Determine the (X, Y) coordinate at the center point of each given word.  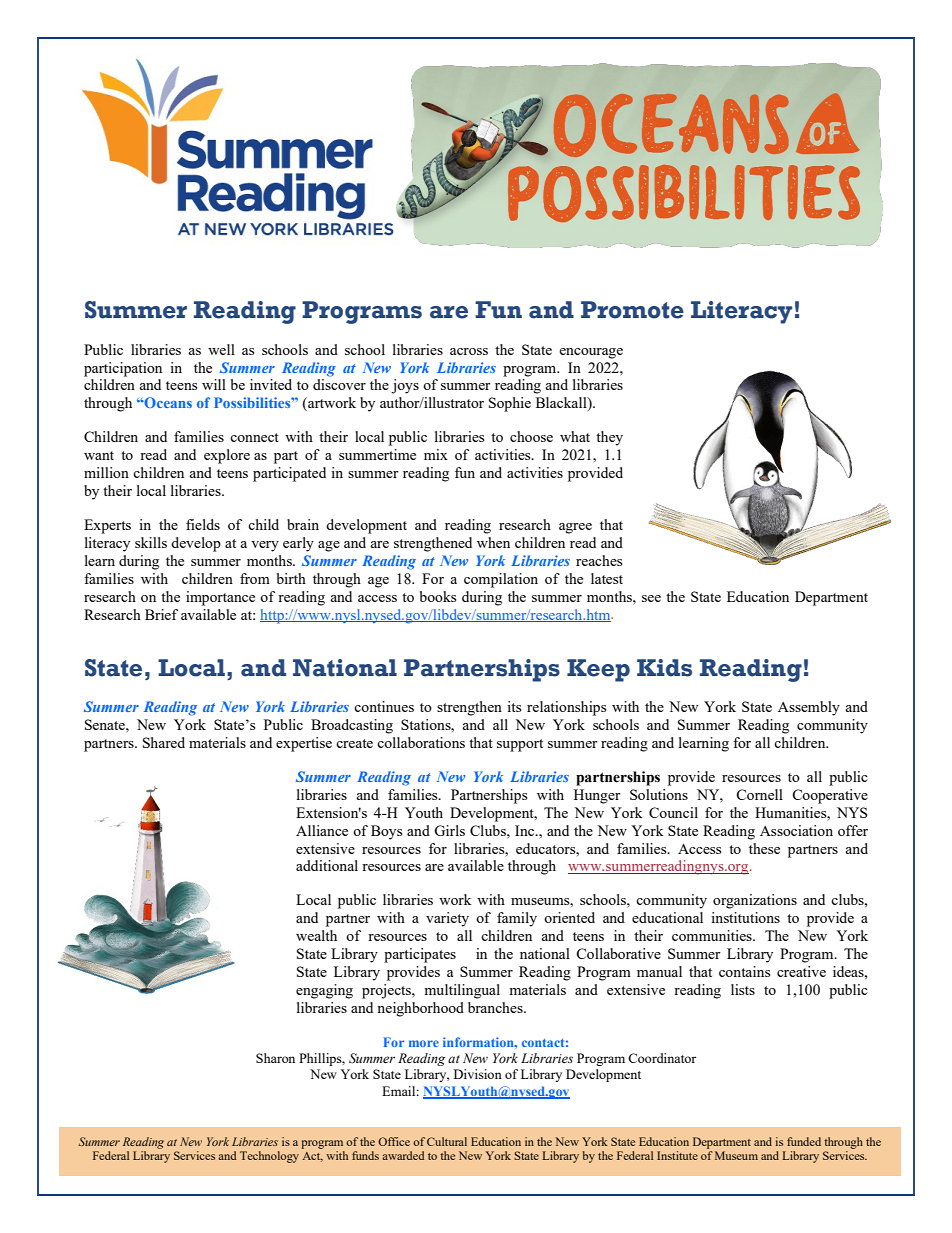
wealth (316, 935)
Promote (632, 310)
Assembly (809, 708)
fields (203, 524)
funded (804, 1141)
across (469, 351)
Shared (164, 742)
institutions (745, 917)
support (520, 745)
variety (447, 919)
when (493, 542)
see (651, 598)
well (221, 349)
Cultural (447, 1141)
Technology (269, 1157)
